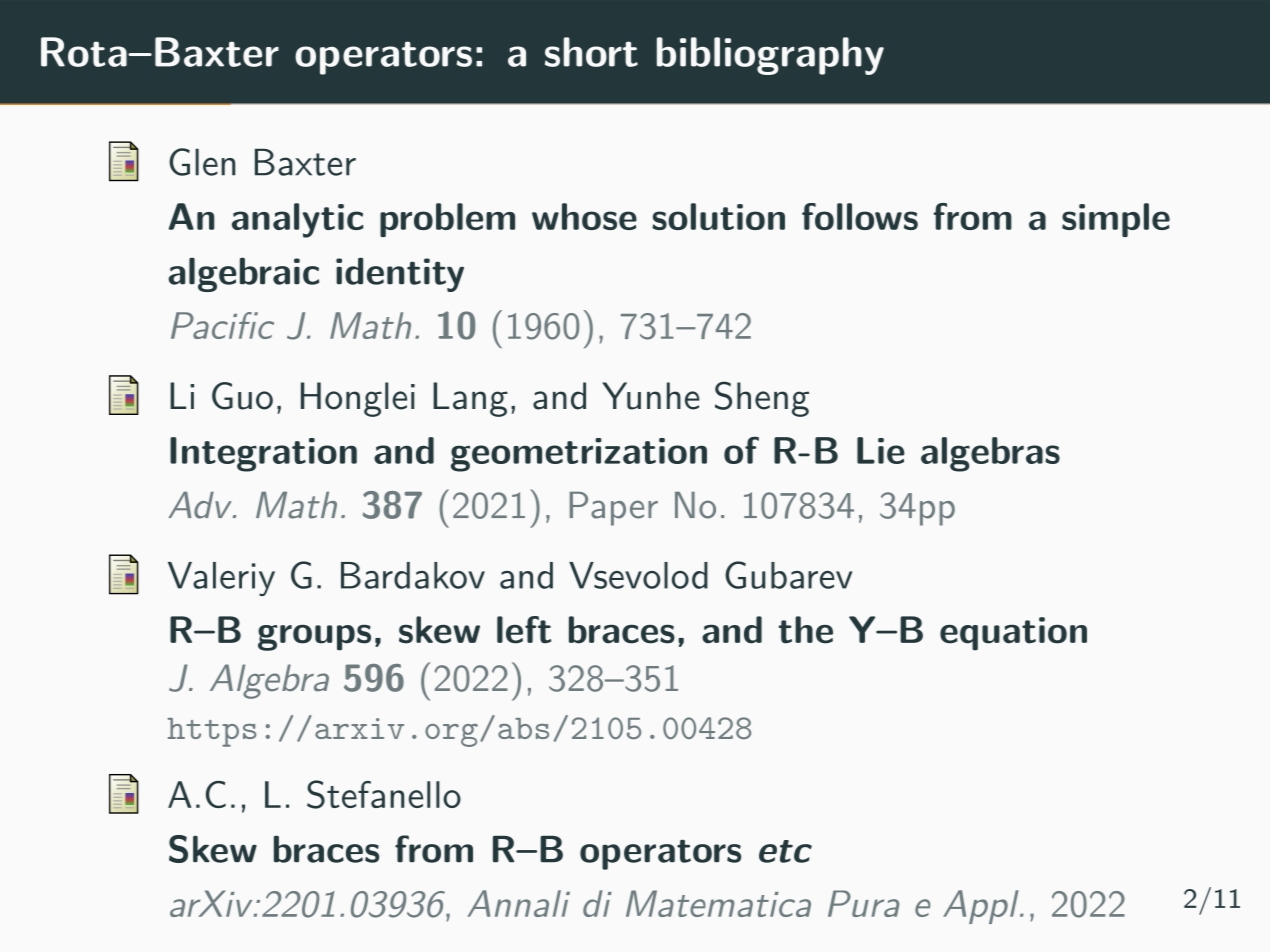  What do you see at coordinates (314, 638) in the document?
I see `groups` at bounding box center [314, 638].
